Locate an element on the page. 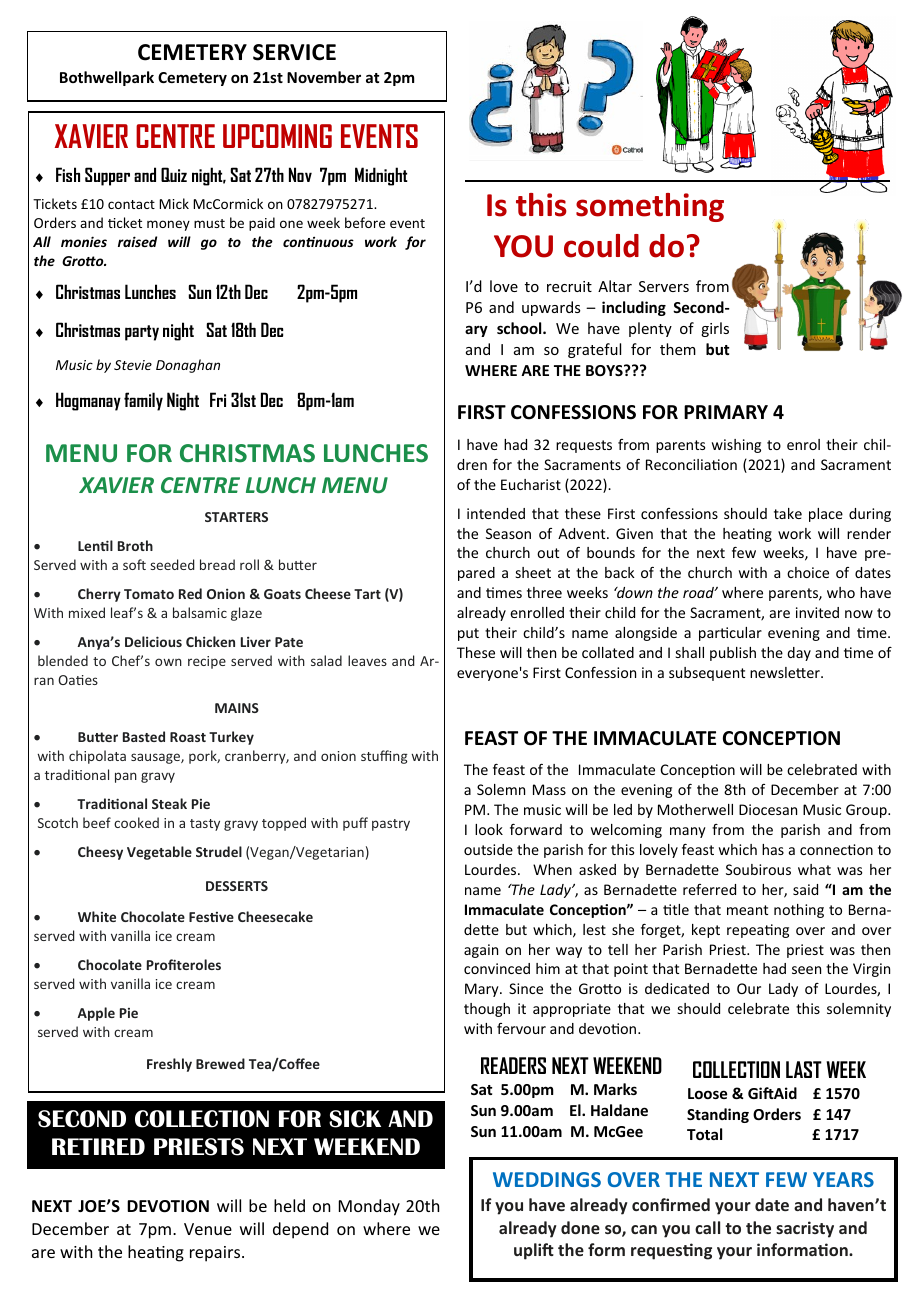  November is located at coordinates (324, 77).
